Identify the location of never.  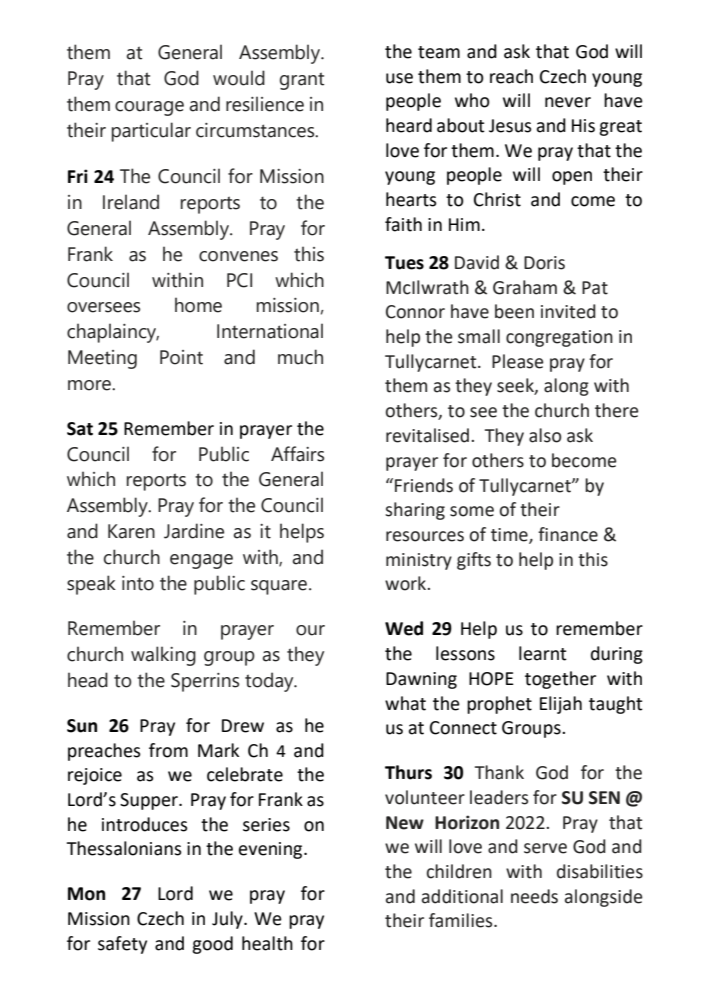
(568, 102).
